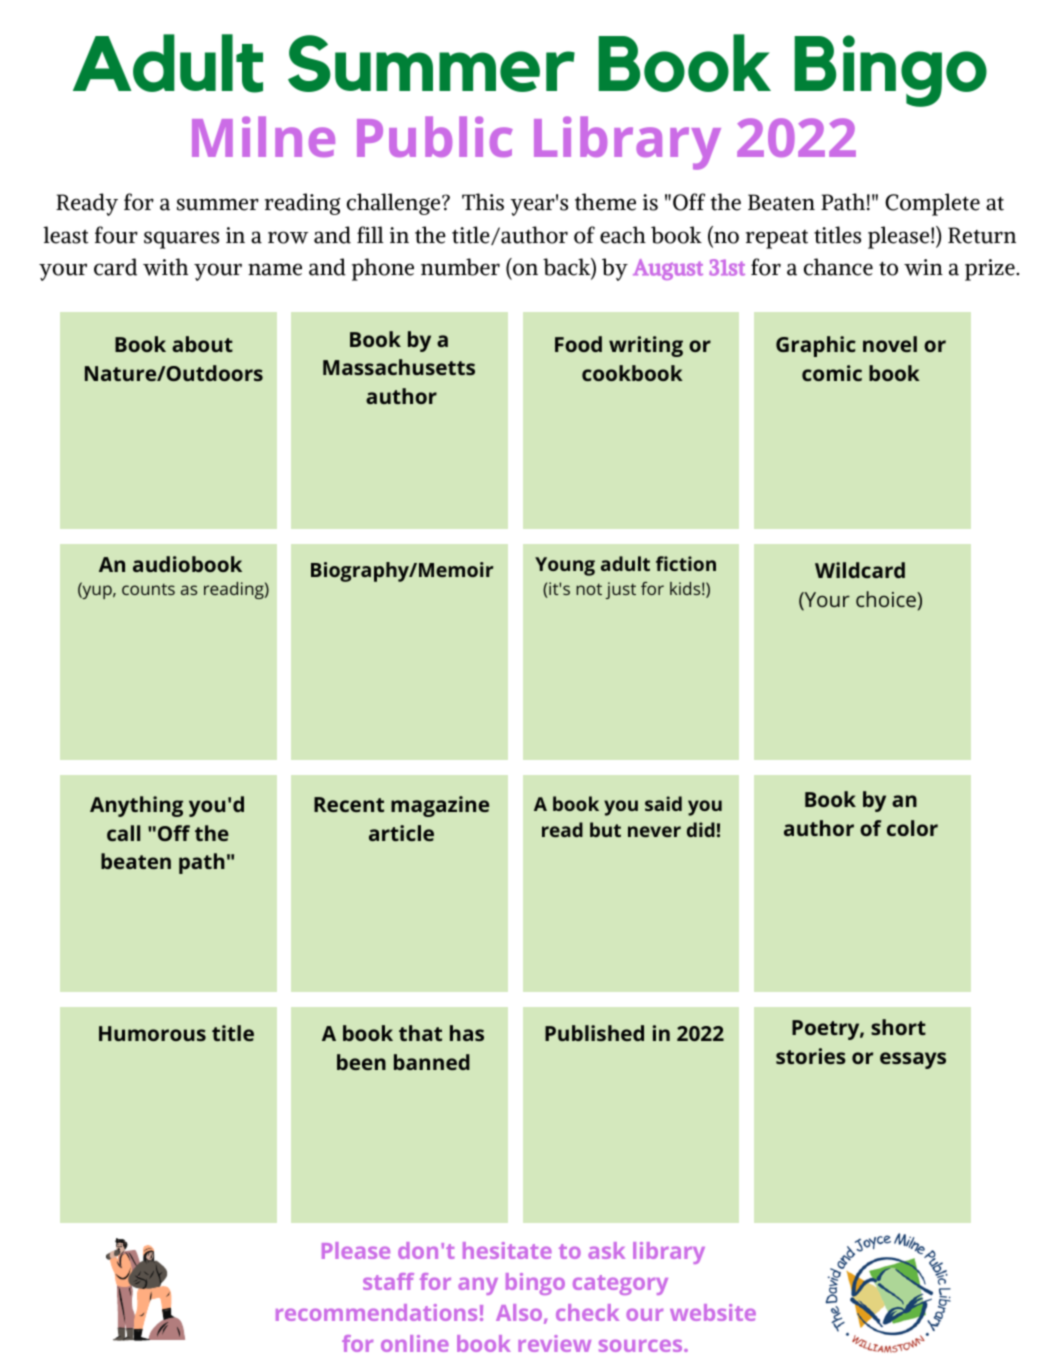 The image size is (1060, 1371). Describe the element at coordinates (440, 806) in the document. I see `magazine` at that location.
